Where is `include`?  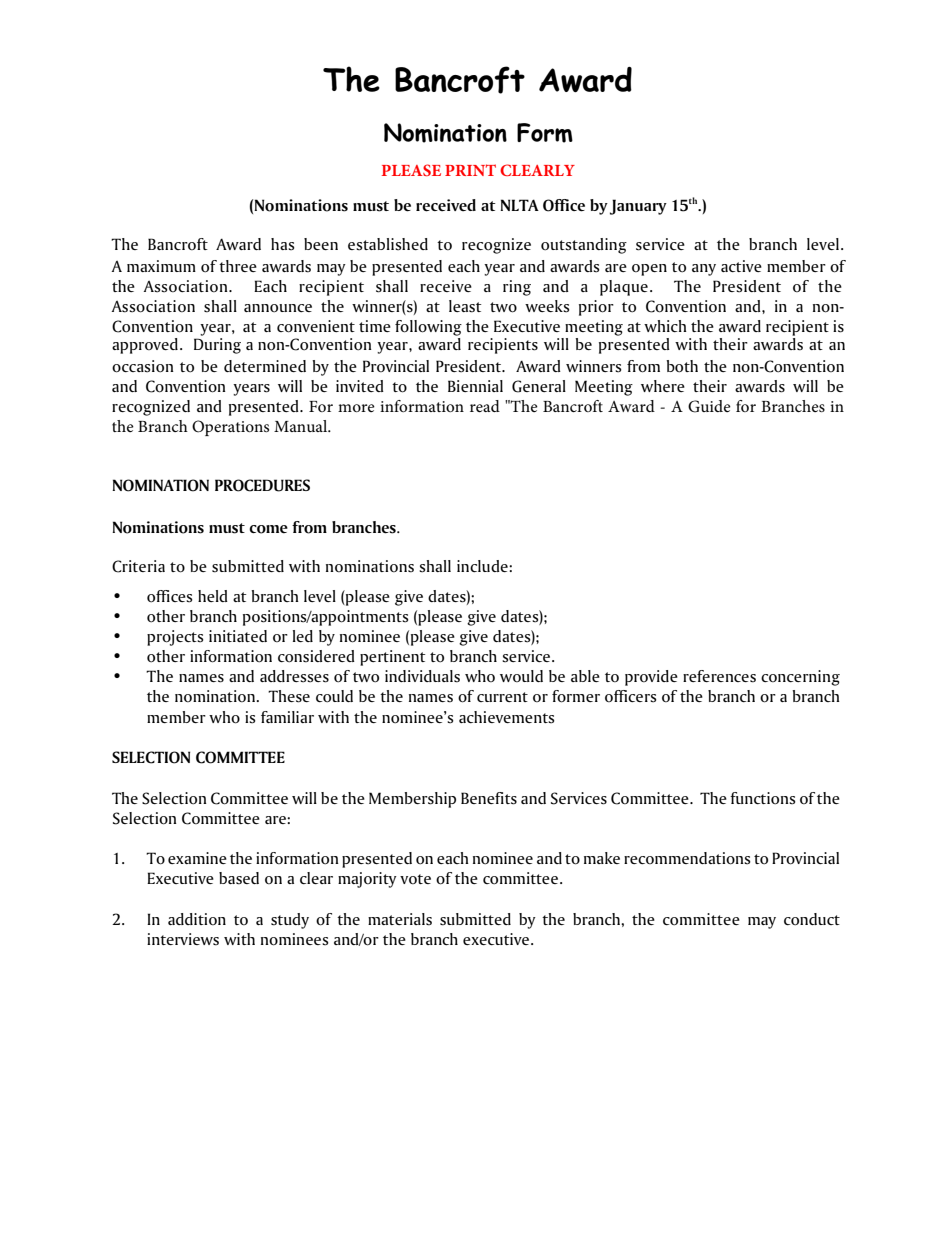
include is located at coordinates (483, 566).
